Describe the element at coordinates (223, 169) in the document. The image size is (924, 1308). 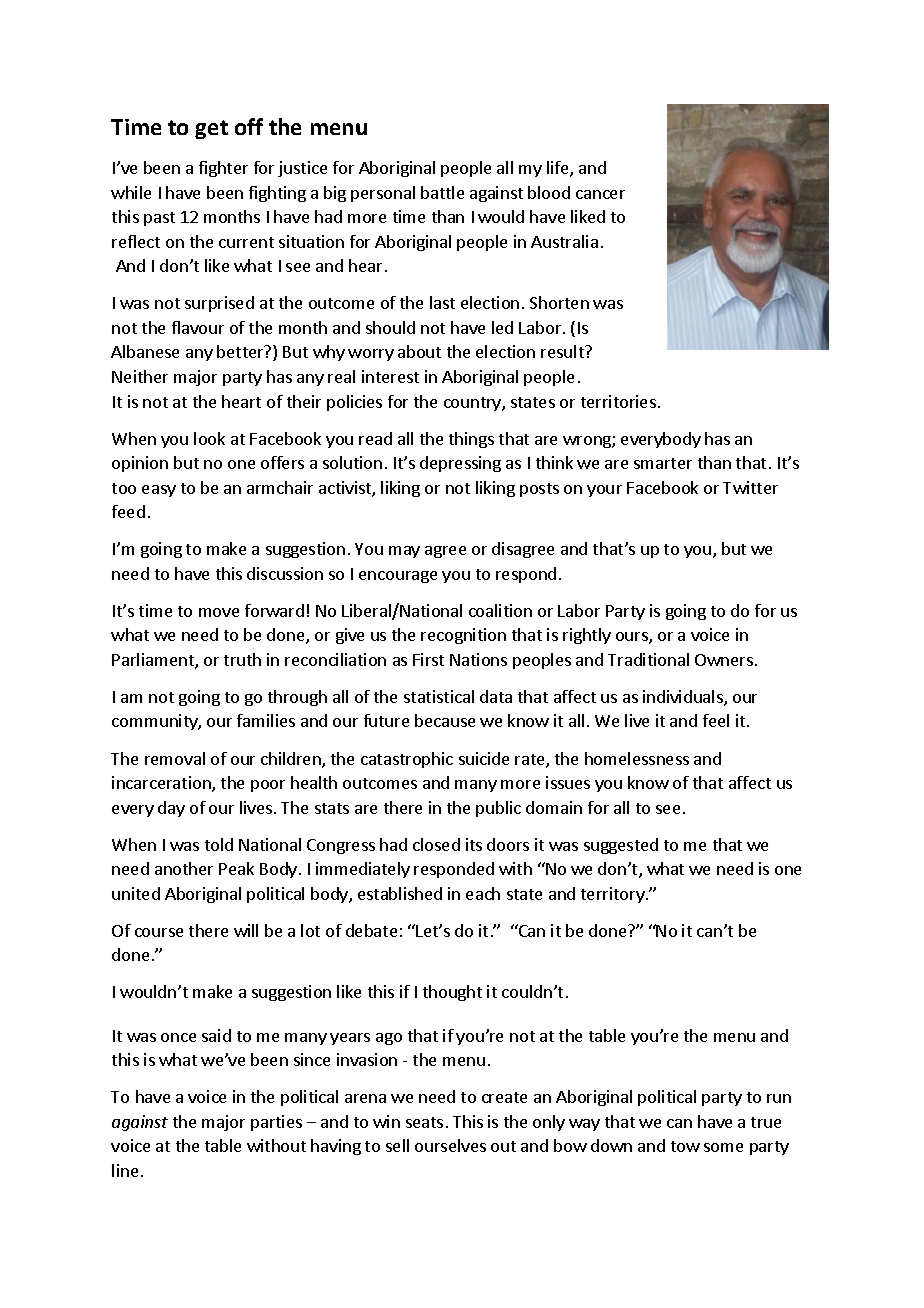
I see `fighter` at that location.
